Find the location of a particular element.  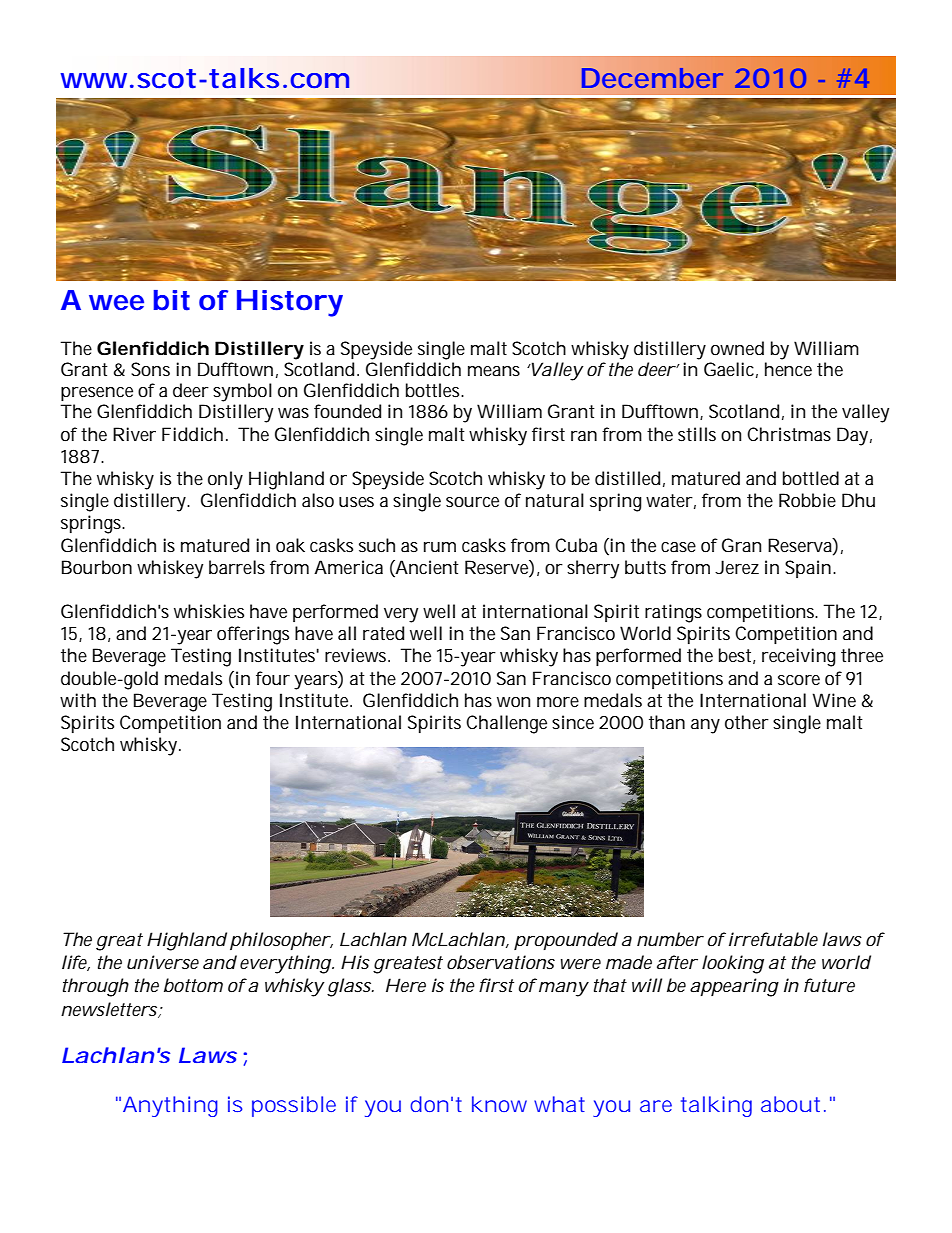

whiskey is located at coordinates (170, 569).
